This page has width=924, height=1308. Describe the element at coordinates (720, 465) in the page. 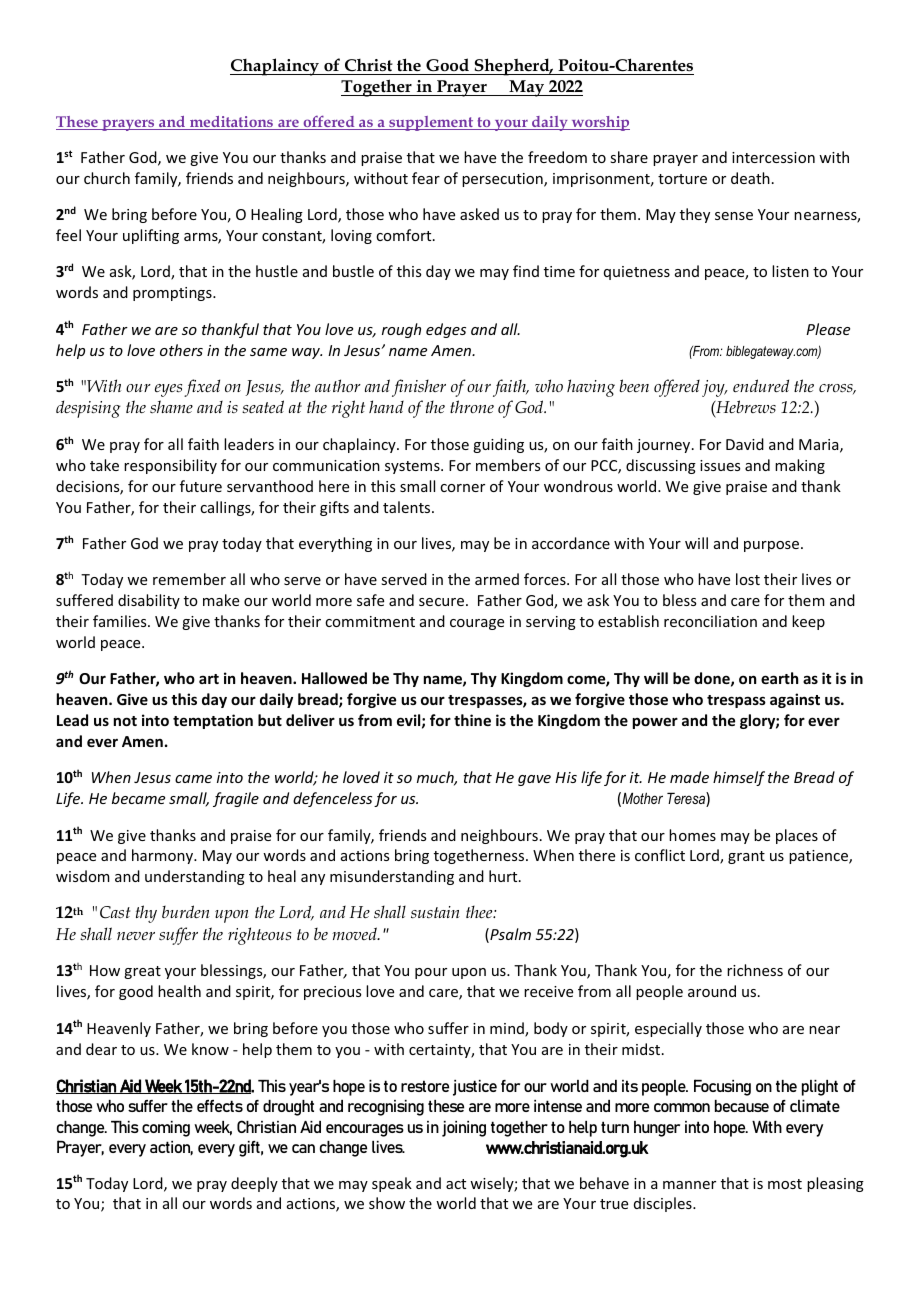

I see `issues` at that location.
